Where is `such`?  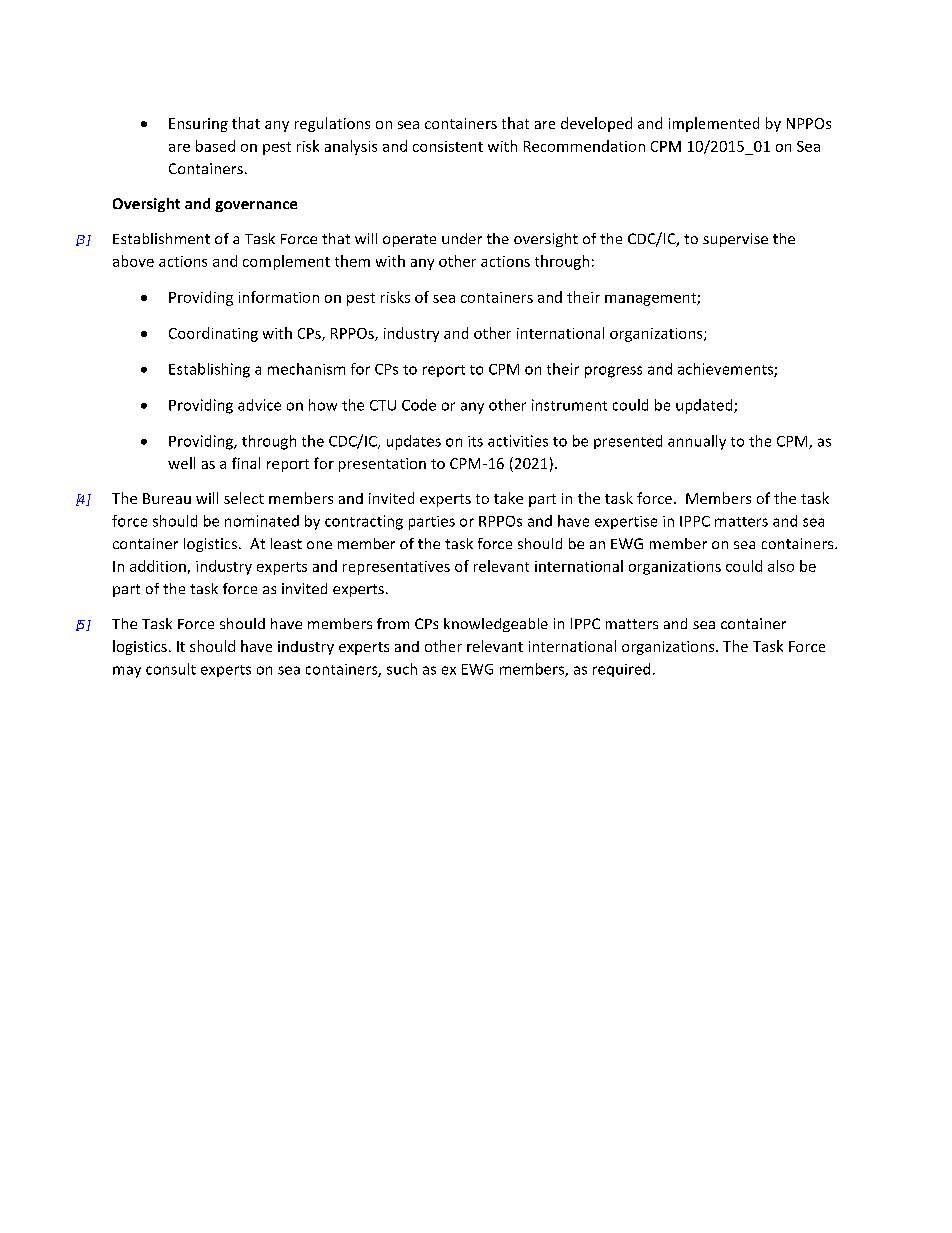
such is located at coordinates (402, 669).
